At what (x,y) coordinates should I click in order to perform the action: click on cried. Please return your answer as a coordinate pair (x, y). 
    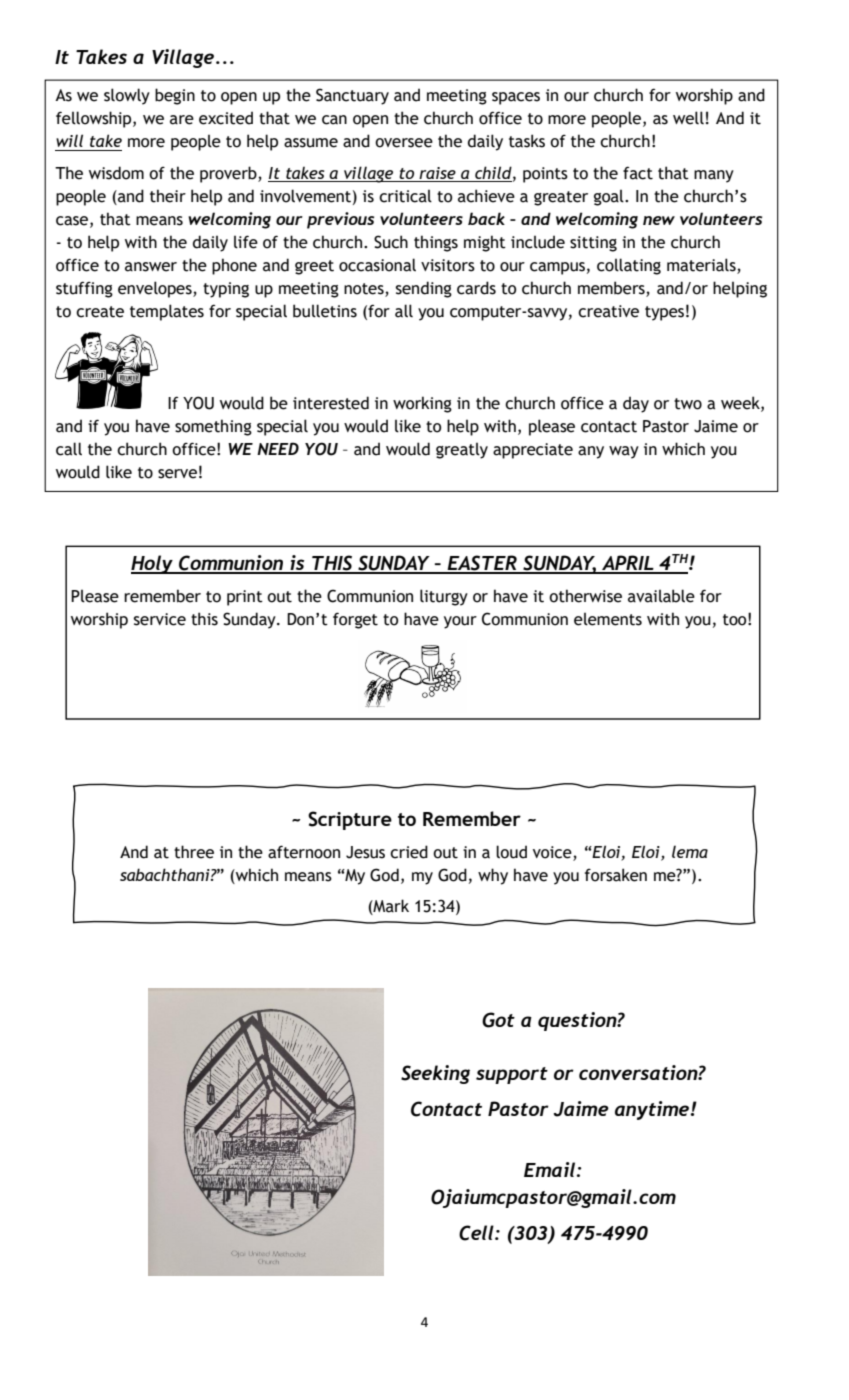
    Looking at the image, I should click on (409, 852).
